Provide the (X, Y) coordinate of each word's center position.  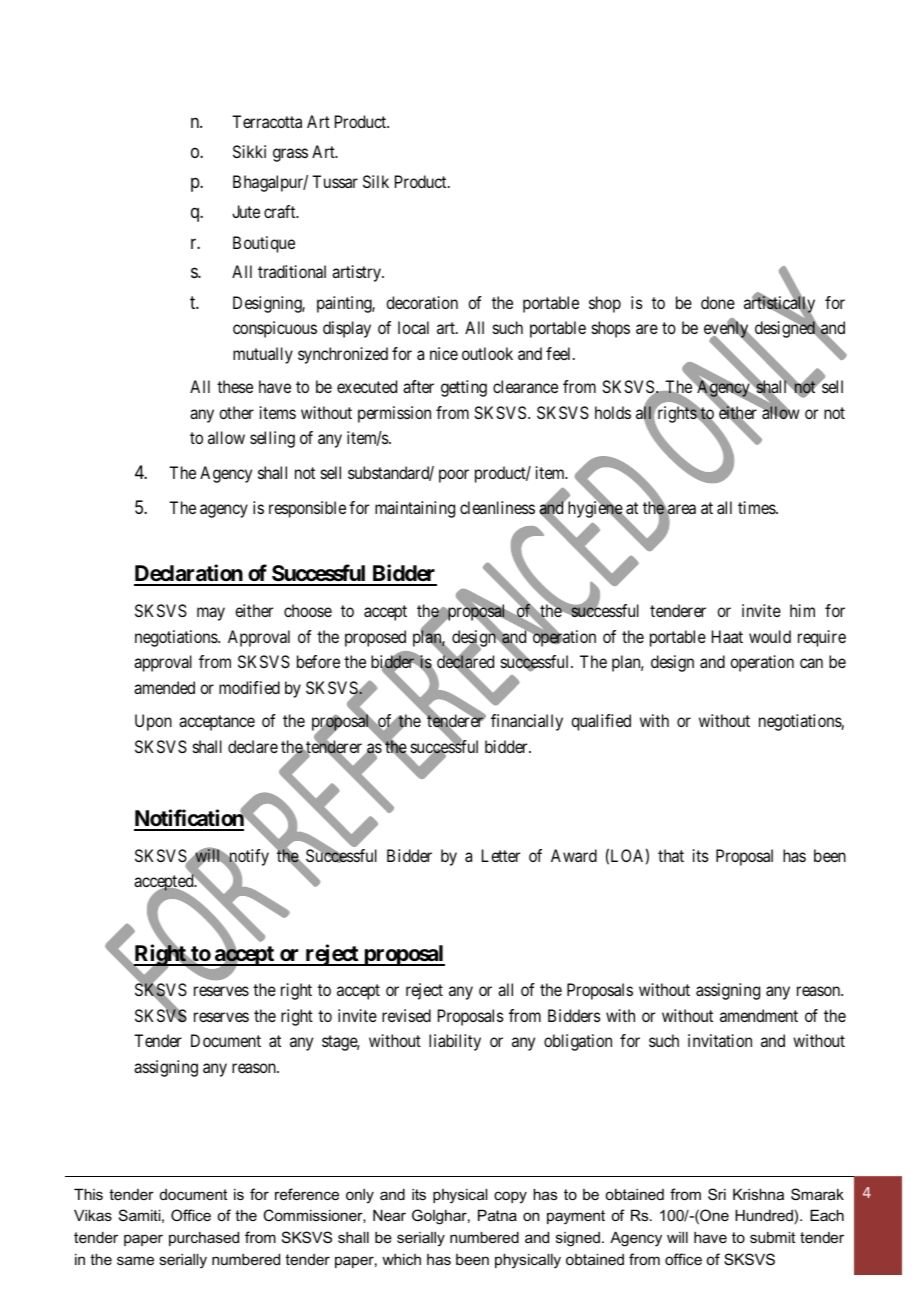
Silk (376, 181)
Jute (246, 211)
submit (772, 1237)
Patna (497, 1215)
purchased (204, 1238)
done (718, 302)
